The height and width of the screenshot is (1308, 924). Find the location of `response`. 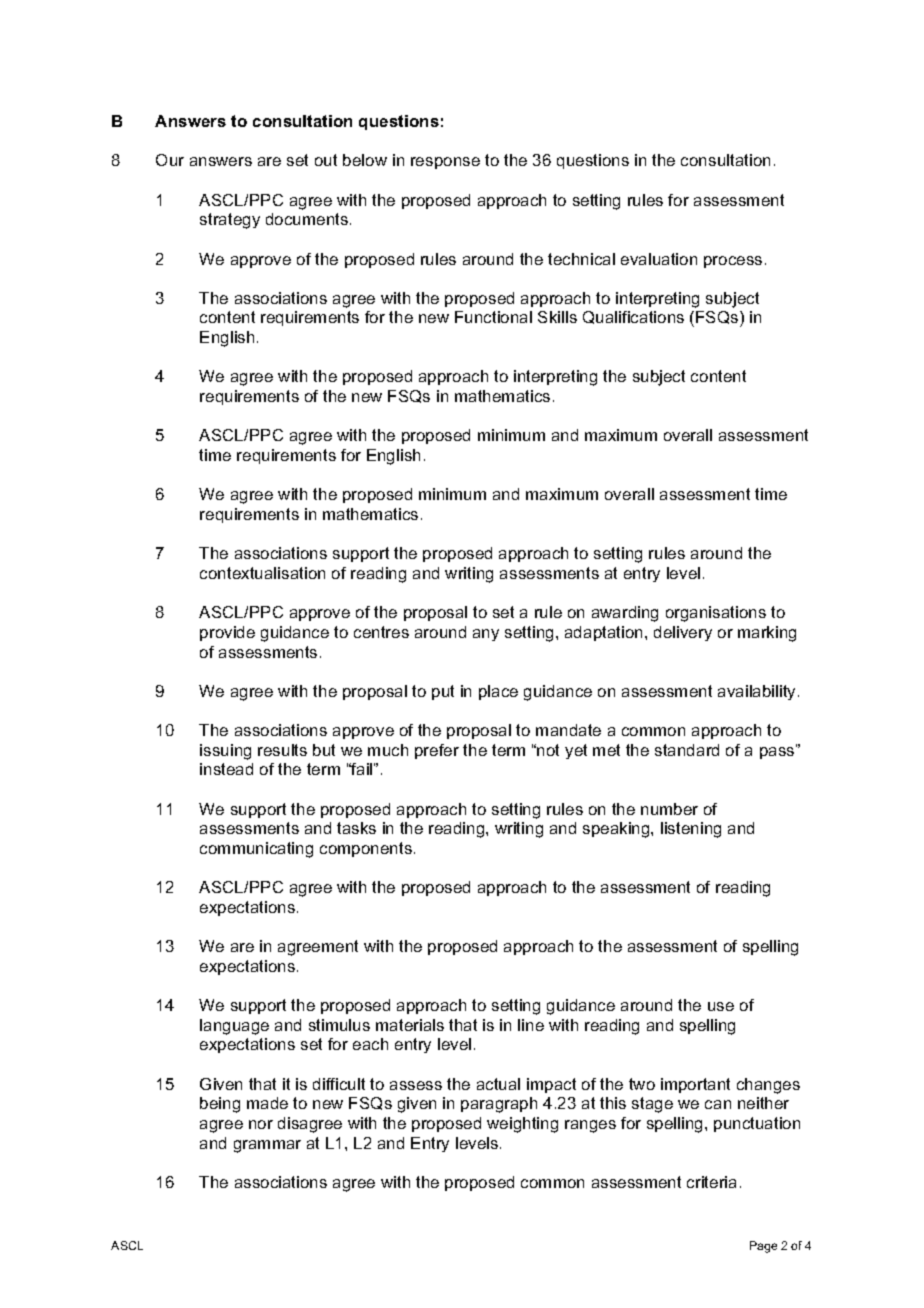

response is located at coordinates (445, 163).
